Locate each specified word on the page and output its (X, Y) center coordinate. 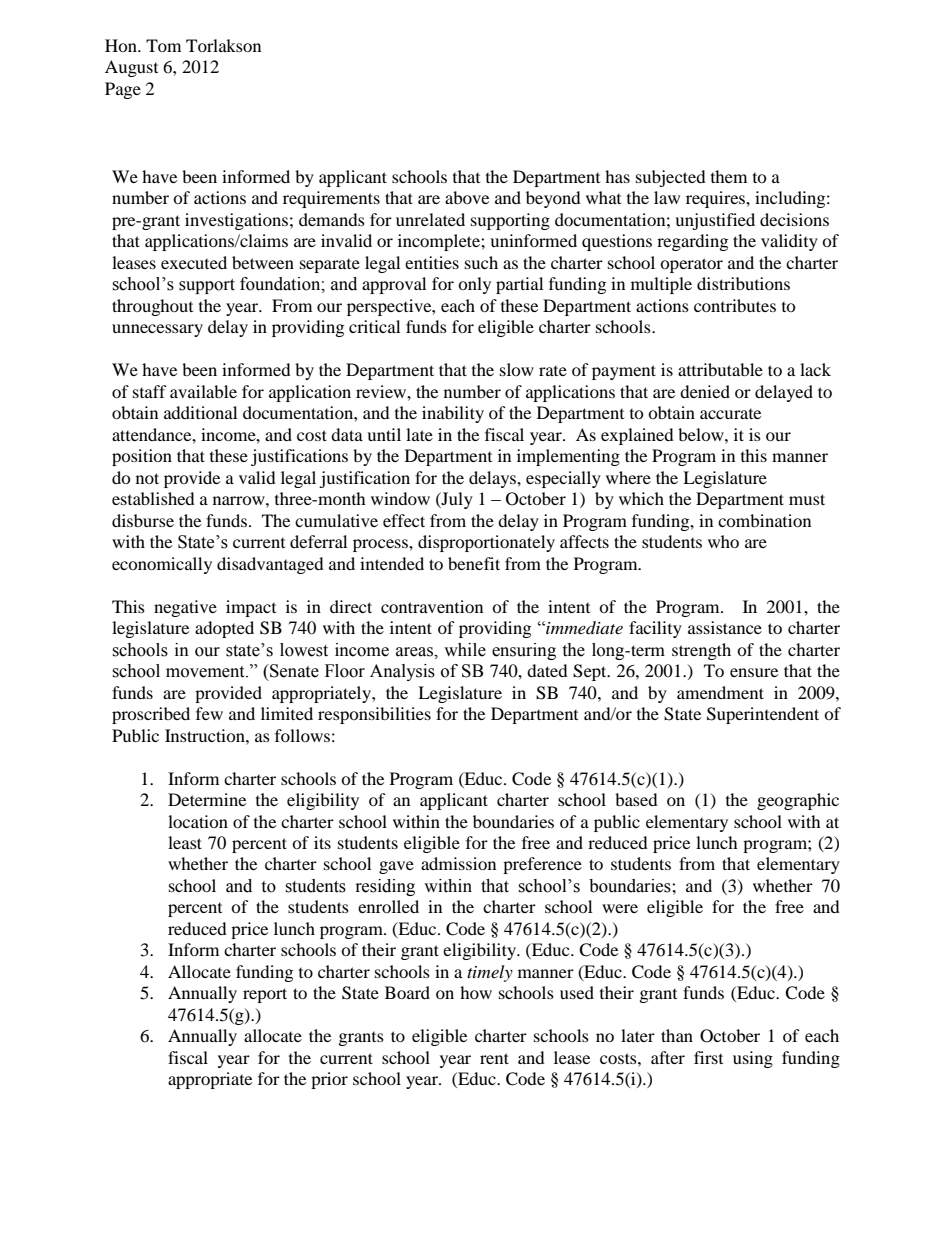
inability (453, 414)
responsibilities (374, 715)
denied (705, 391)
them (729, 176)
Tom (163, 45)
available (203, 391)
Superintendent (763, 715)
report (265, 995)
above (467, 197)
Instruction (206, 735)
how (476, 992)
